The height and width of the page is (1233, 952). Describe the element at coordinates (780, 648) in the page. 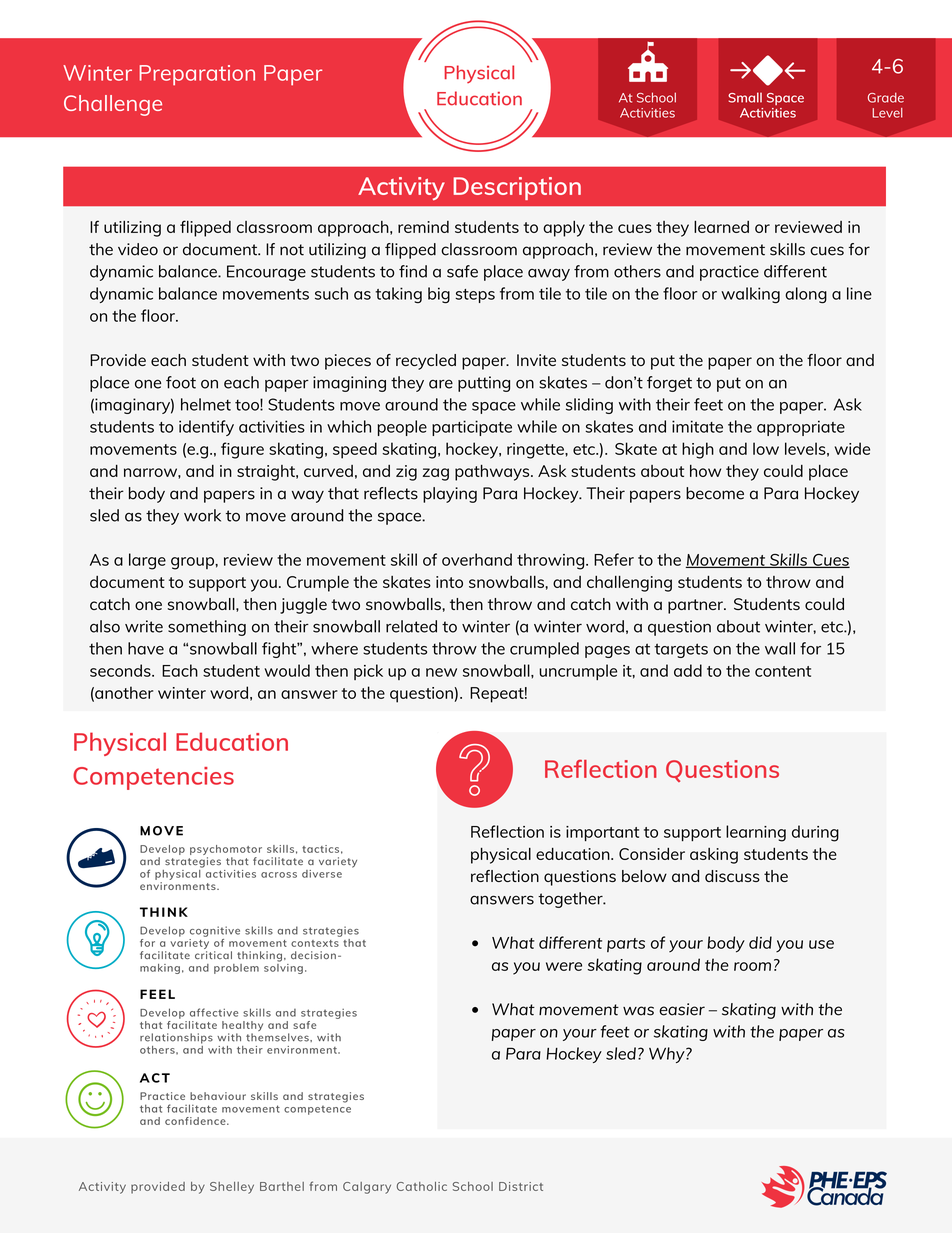

I see `wall` at that location.
